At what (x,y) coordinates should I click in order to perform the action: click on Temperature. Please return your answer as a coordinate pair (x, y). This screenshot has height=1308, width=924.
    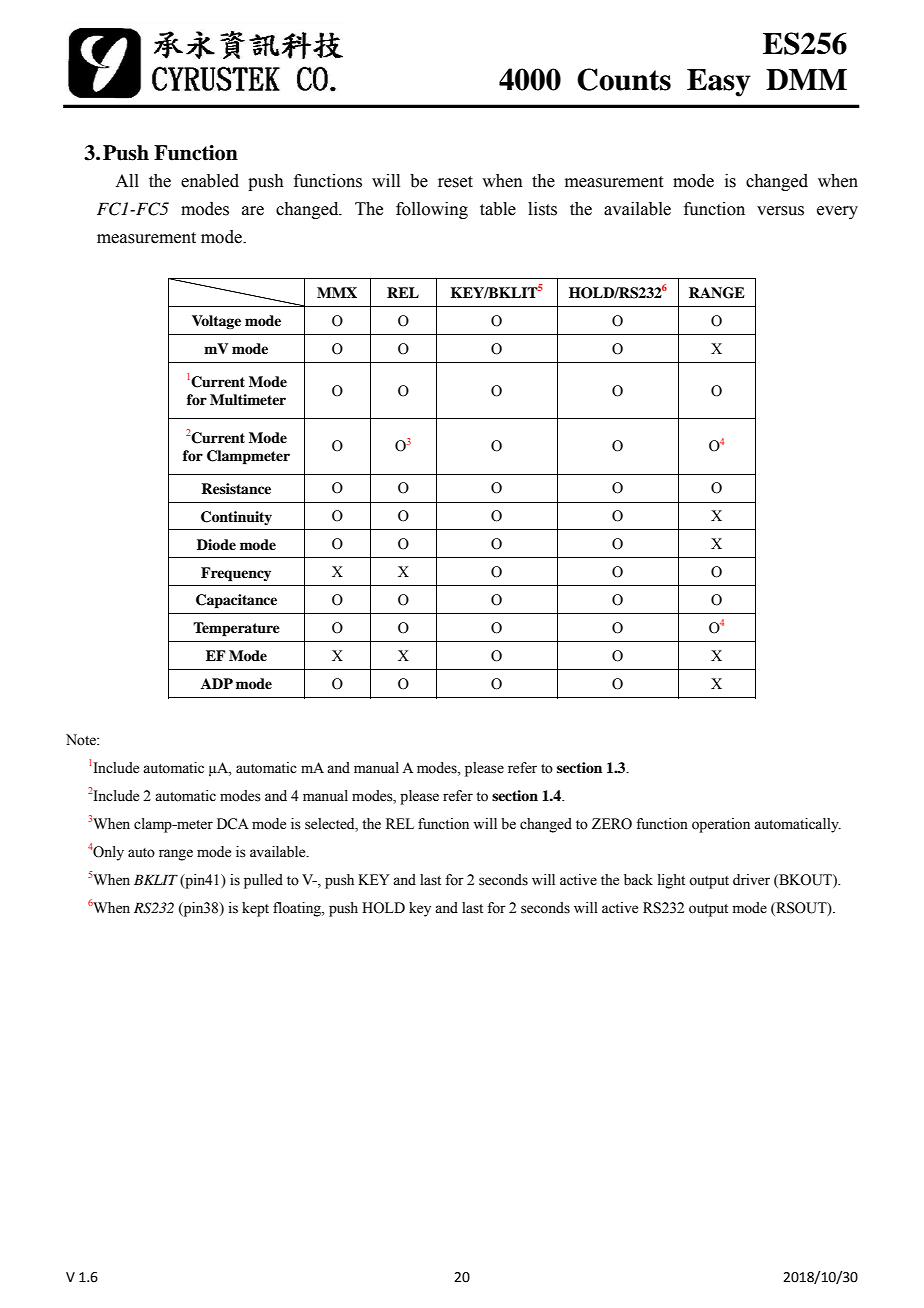
    Looking at the image, I should click on (236, 629).
